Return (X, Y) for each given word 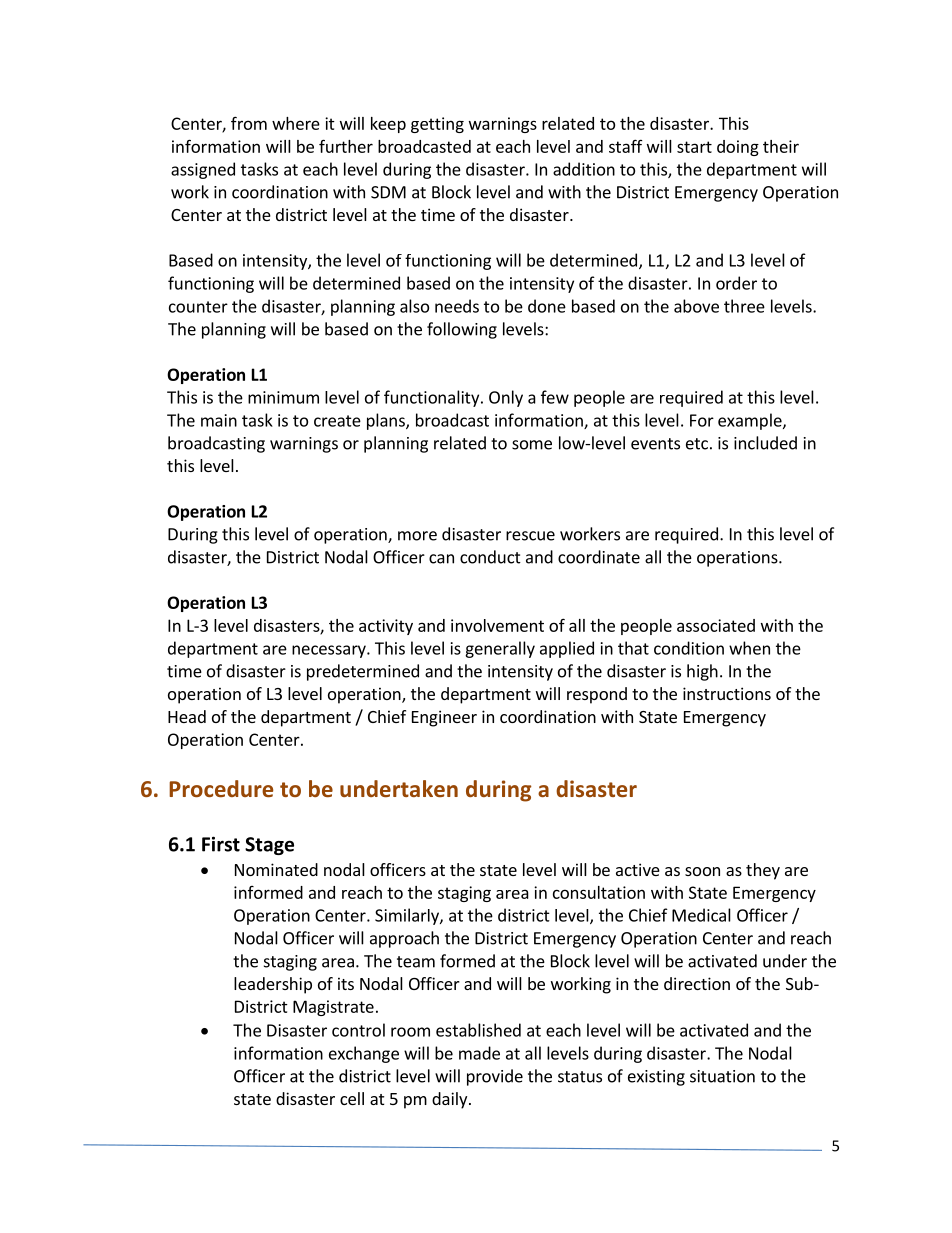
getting (437, 125)
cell (352, 1098)
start (694, 147)
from (249, 123)
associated (716, 625)
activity (386, 627)
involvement (497, 625)
